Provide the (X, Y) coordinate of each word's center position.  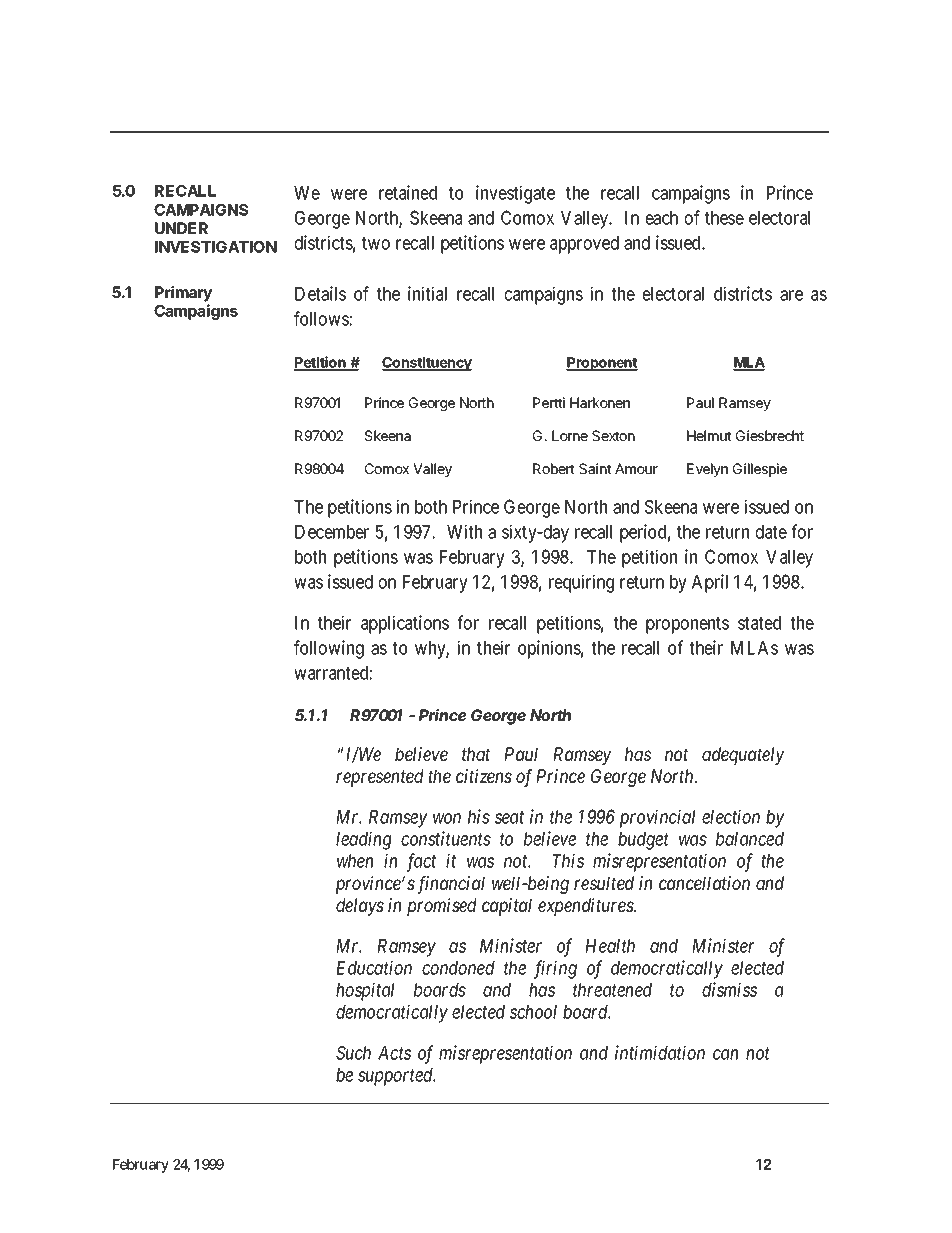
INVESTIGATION (216, 247)
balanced (750, 839)
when (355, 861)
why (432, 650)
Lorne (570, 435)
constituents (446, 838)
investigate (515, 194)
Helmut (709, 435)
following (329, 649)
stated (759, 623)
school (533, 1012)
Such (353, 1052)
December (332, 532)
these (724, 218)
